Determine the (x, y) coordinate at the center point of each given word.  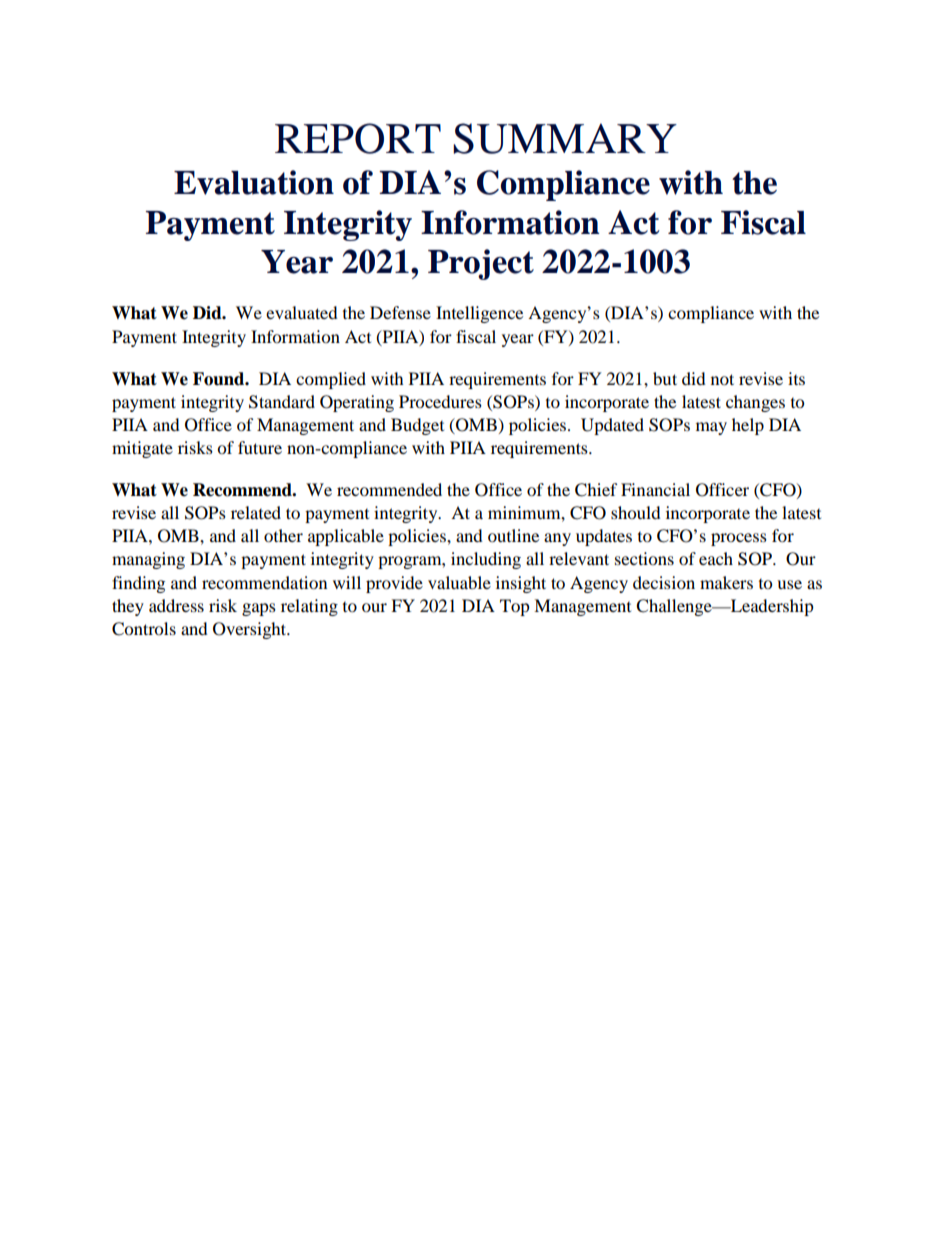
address (176, 605)
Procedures (440, 401)
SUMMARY (565, 138)
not (722, 379)
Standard (282, 402)
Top (515, 607)
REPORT (358, 138)
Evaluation (254, 182)
